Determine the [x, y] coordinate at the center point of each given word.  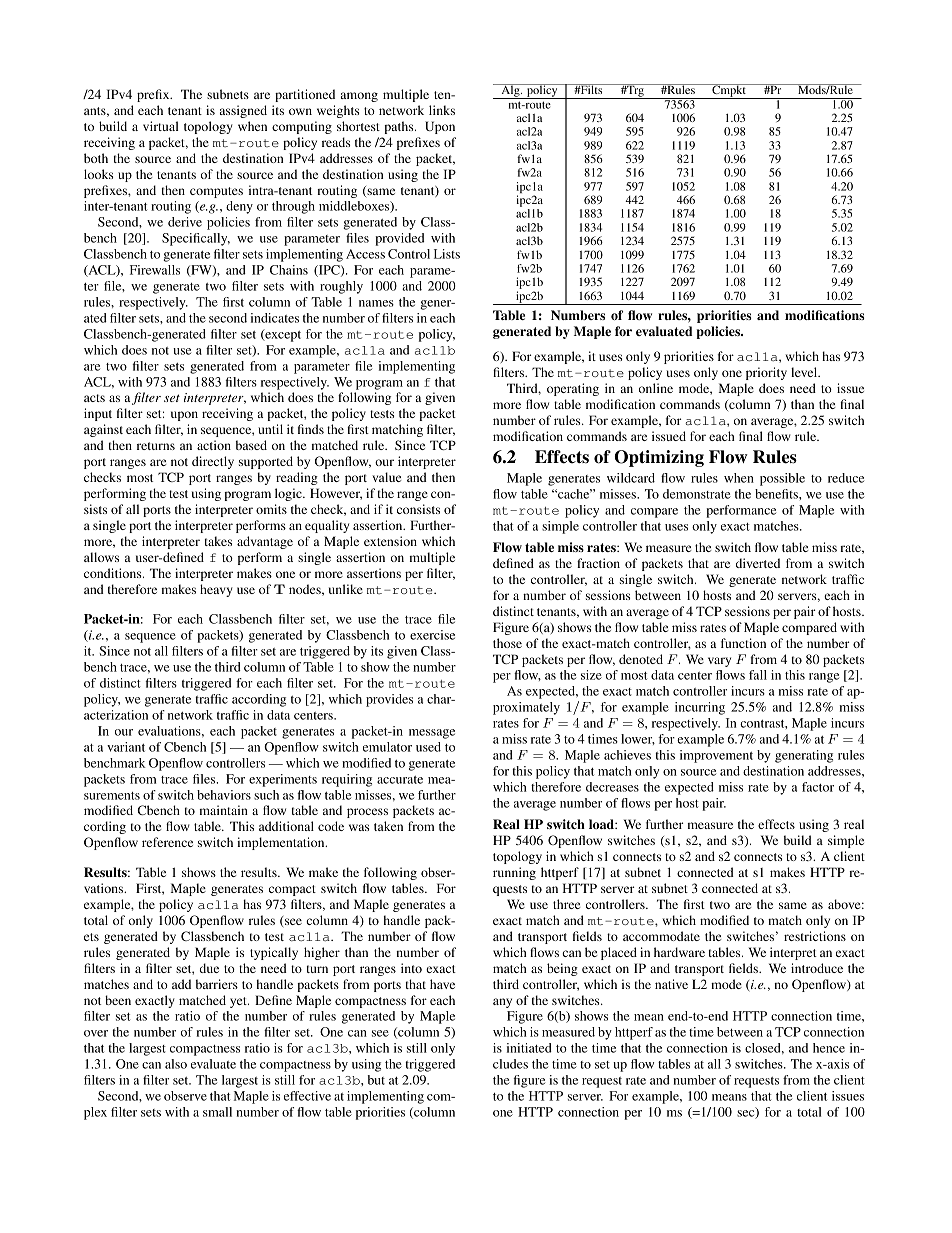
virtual [160, 126]
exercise [432, 635]
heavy [216, 590]
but [376, 1080]
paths [400, 127]
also [176, 1064]
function [743, 643]
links [442, 110]
